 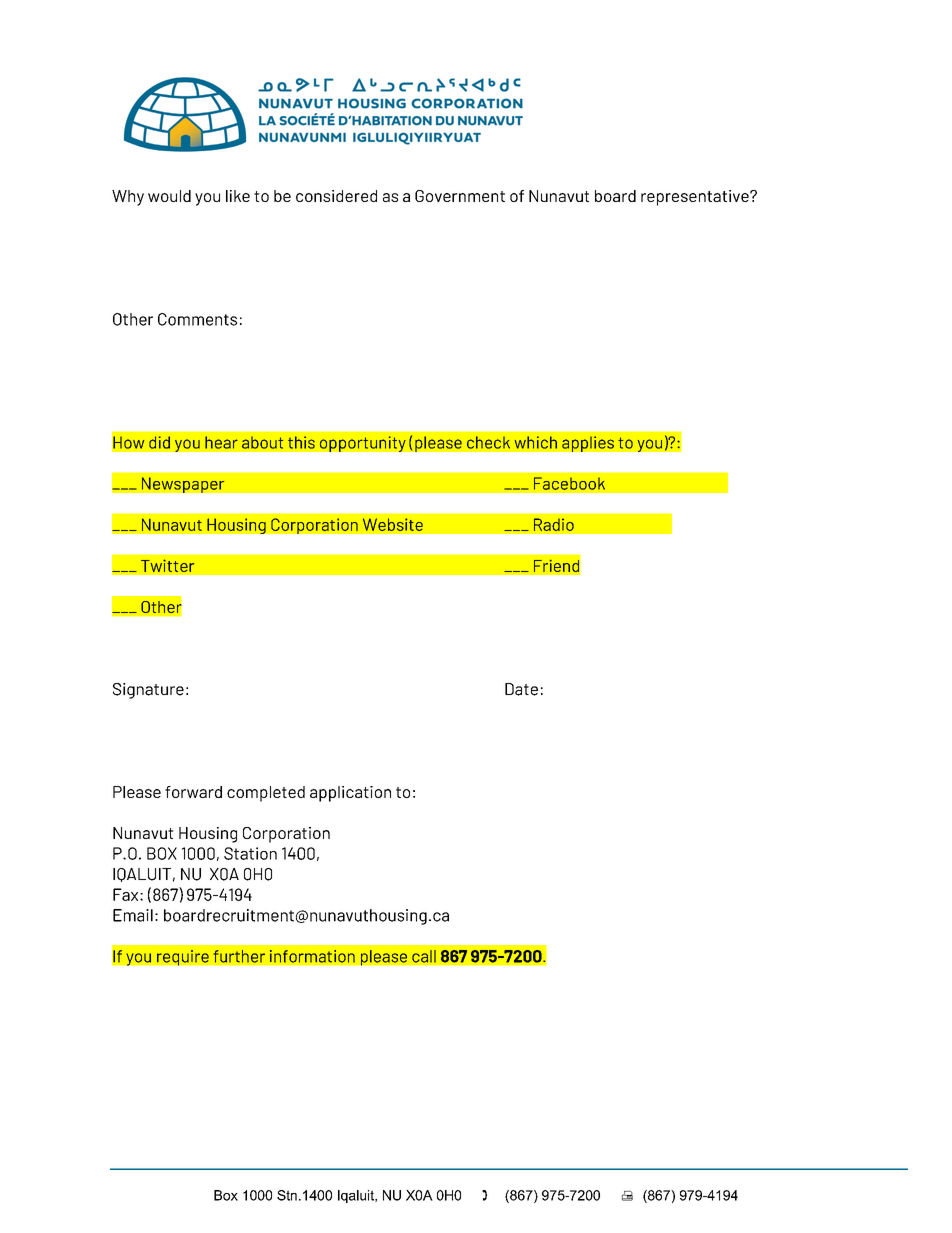 I want to click on Government, so click(x=460, y=196).
